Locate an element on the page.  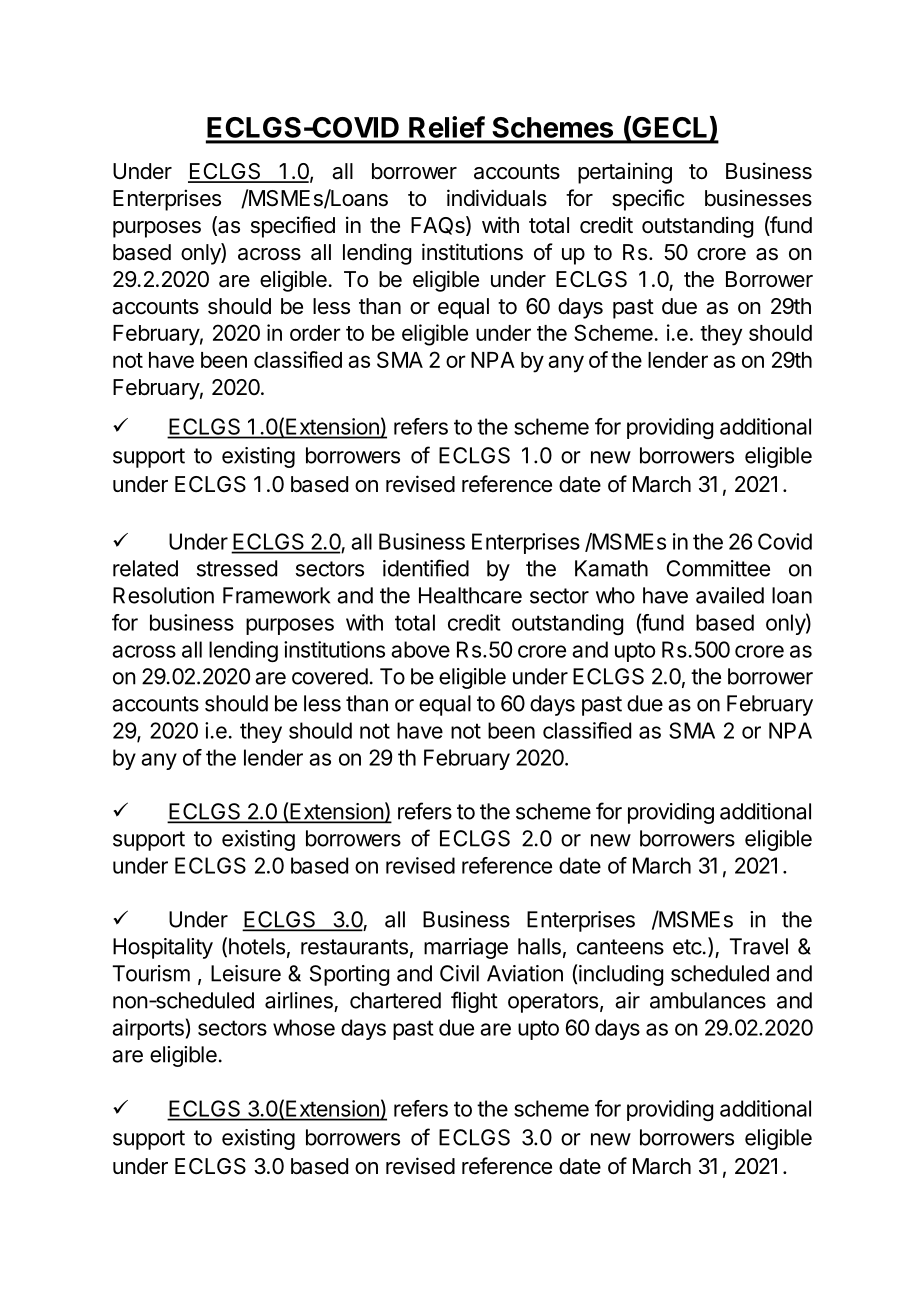
identified is located at coordinates (426, 568).
